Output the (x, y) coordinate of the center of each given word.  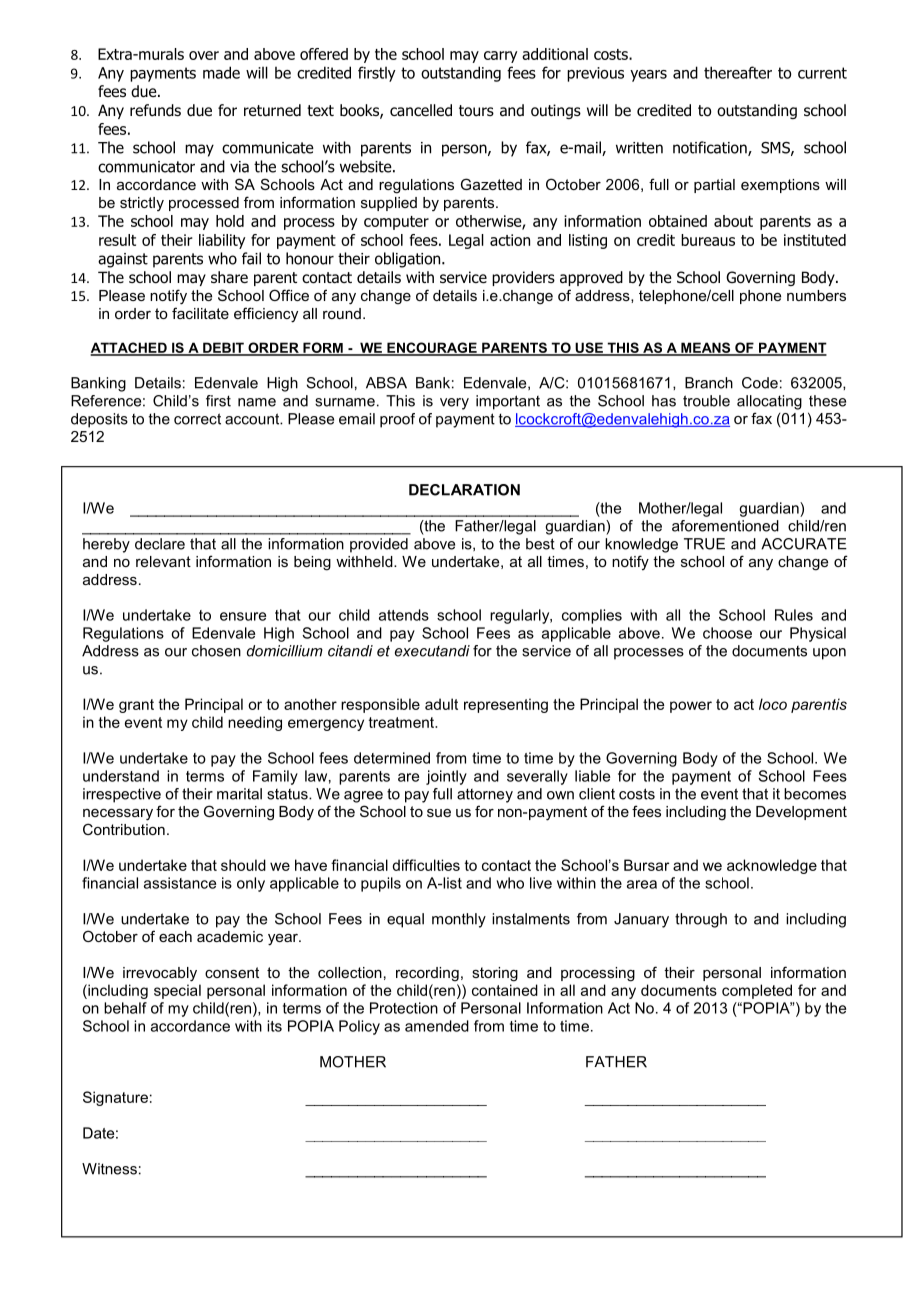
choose (727, 633)
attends (404, 615)
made (221, 72)
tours (476, 111)
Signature (115, 1098)
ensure (243, 616)
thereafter (738, 72)
